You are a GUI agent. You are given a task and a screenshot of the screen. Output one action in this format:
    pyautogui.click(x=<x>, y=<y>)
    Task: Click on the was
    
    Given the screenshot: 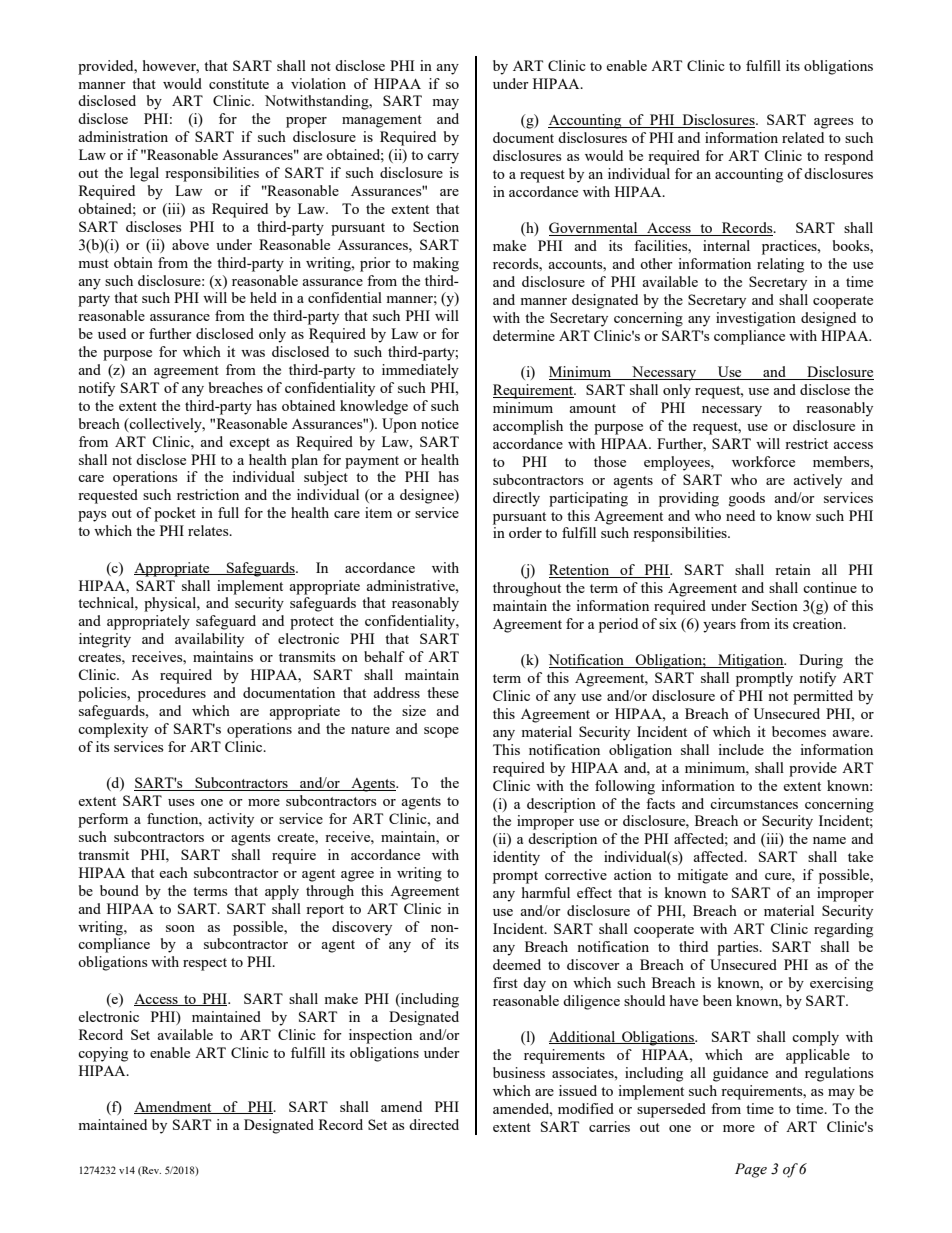 What is the action you would take?
    pyautogui.click(x=253, y=353)
